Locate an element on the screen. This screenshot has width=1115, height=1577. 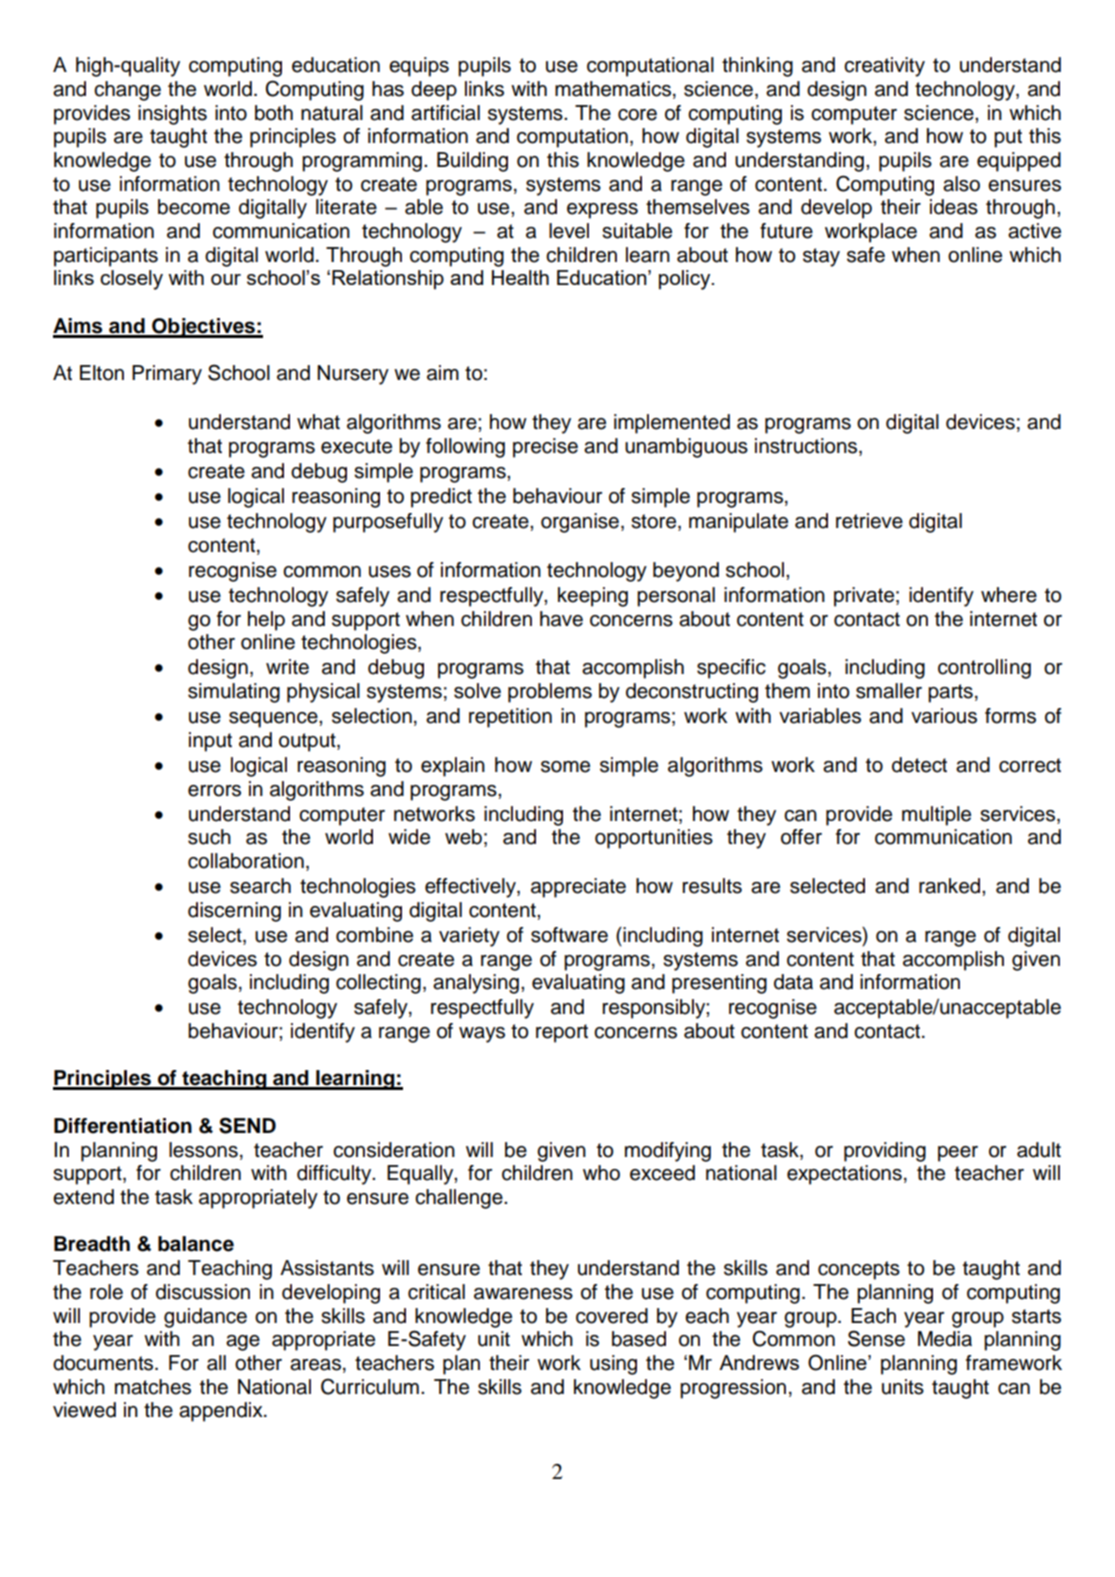
core is located at coordinates (637, 115).
